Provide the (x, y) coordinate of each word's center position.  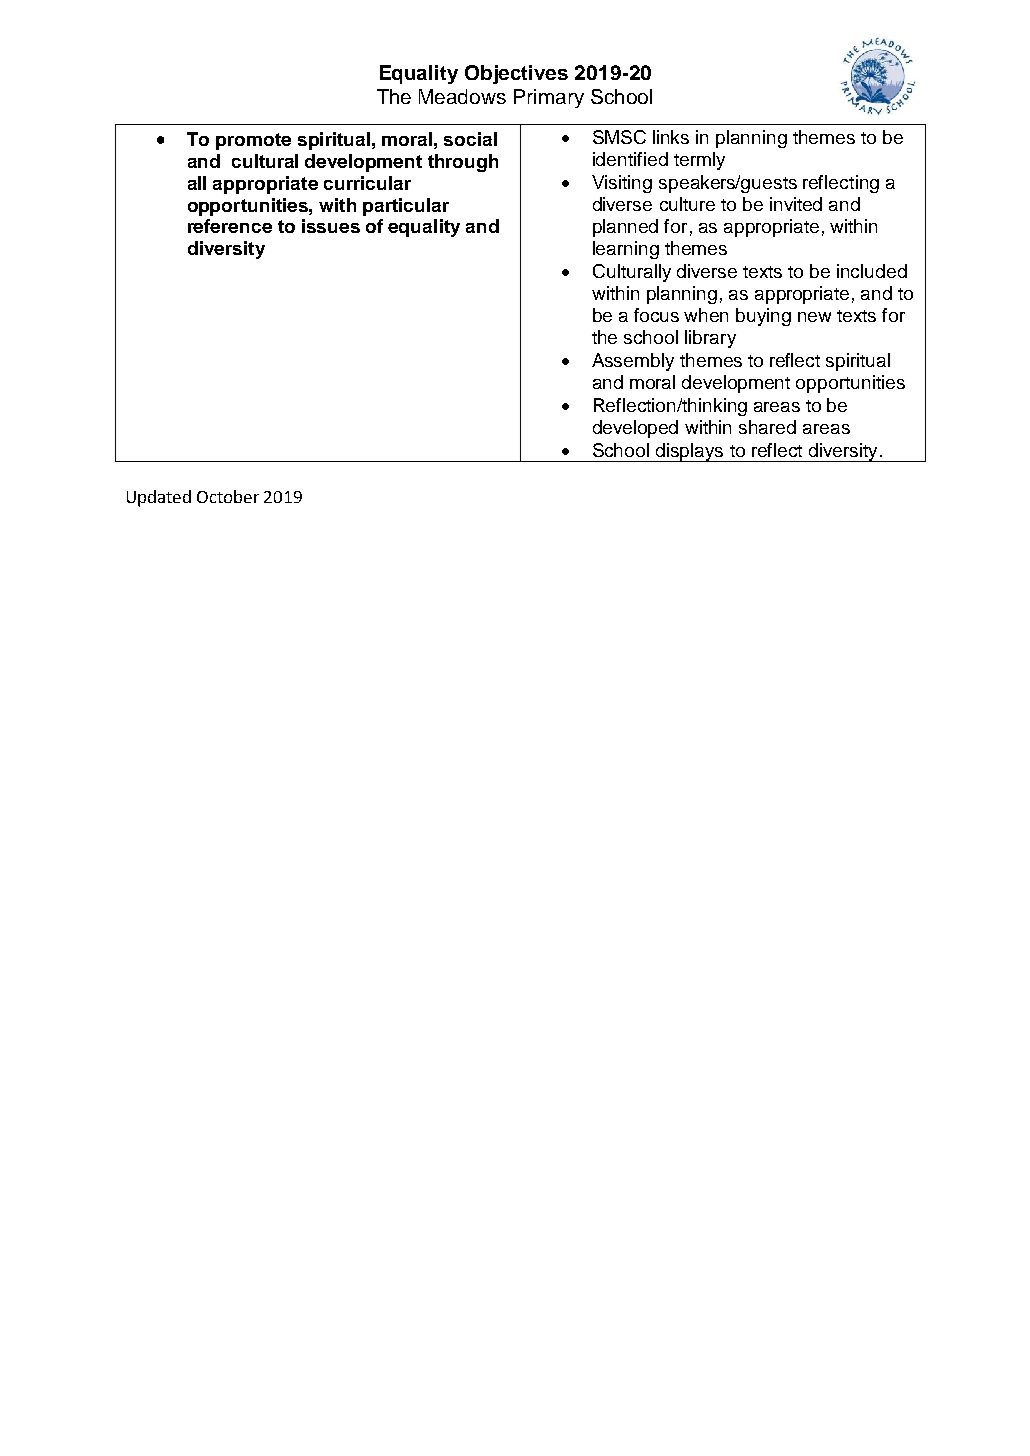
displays (690, 452)
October (228, 496)
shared (767, 427)
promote (253, 141)
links (671, 137)
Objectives (516, 74)
